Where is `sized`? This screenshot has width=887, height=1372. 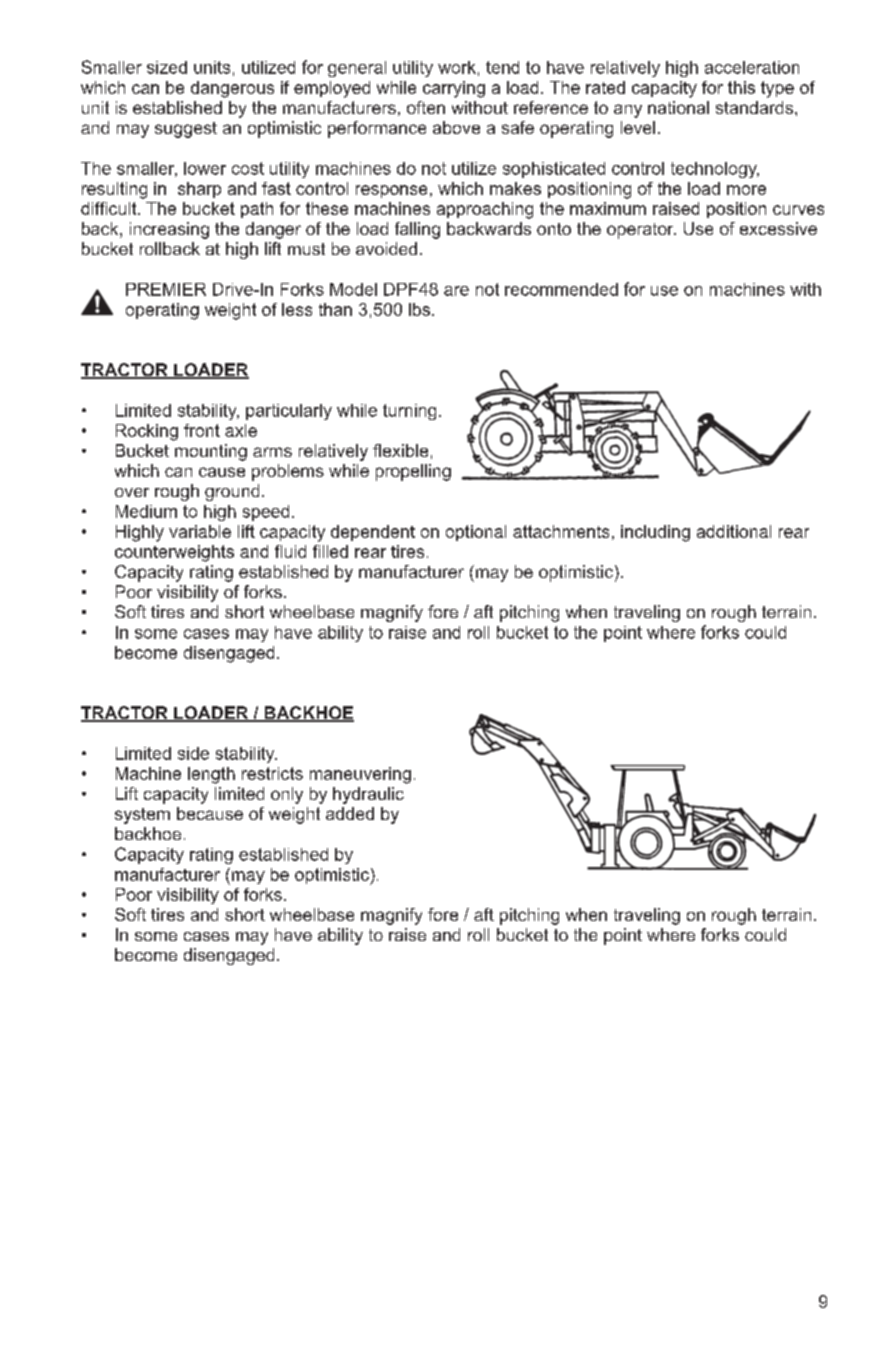
sized is located at coordinates (167, 67).
